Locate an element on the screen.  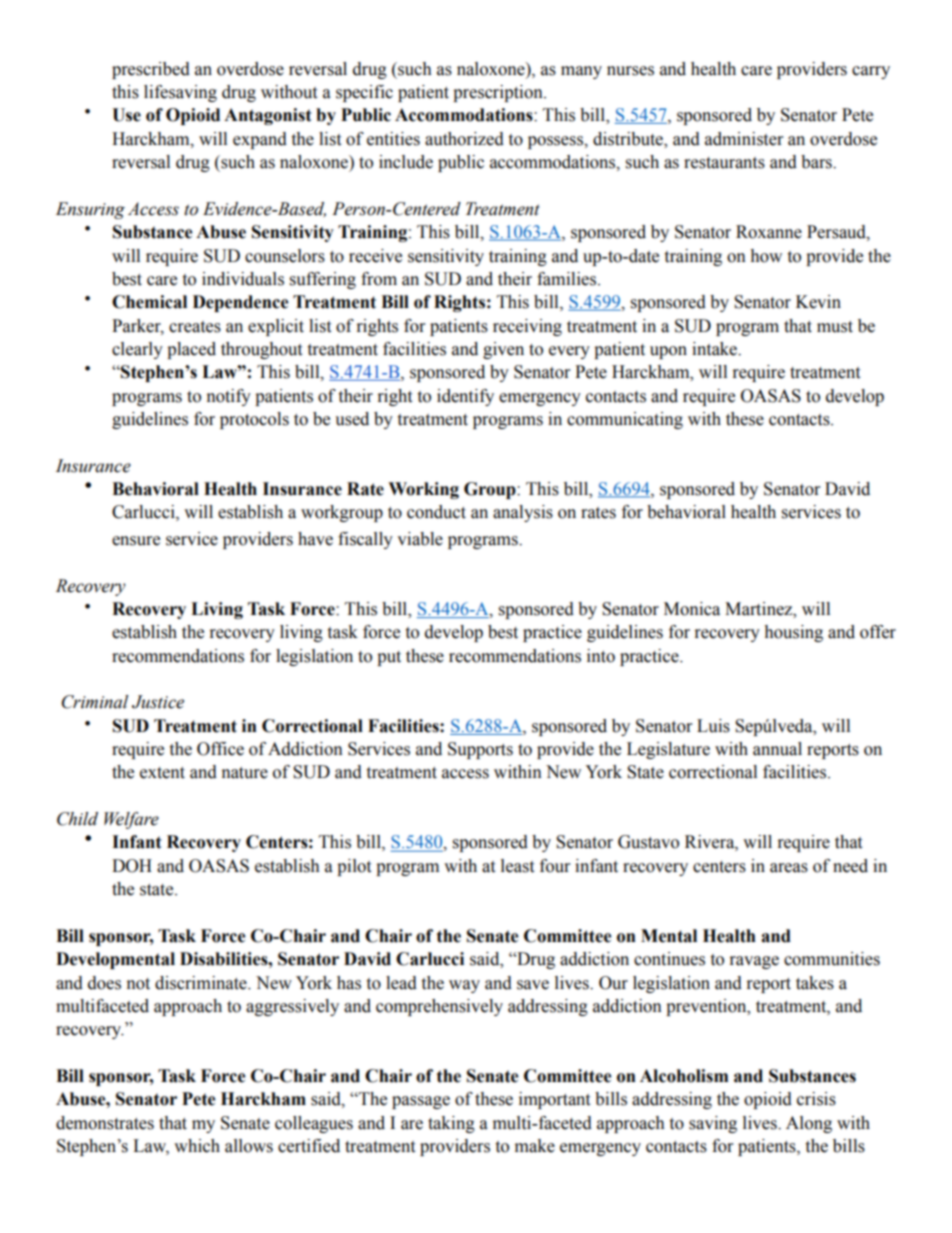
housing is located at coordinates (793, 633).
